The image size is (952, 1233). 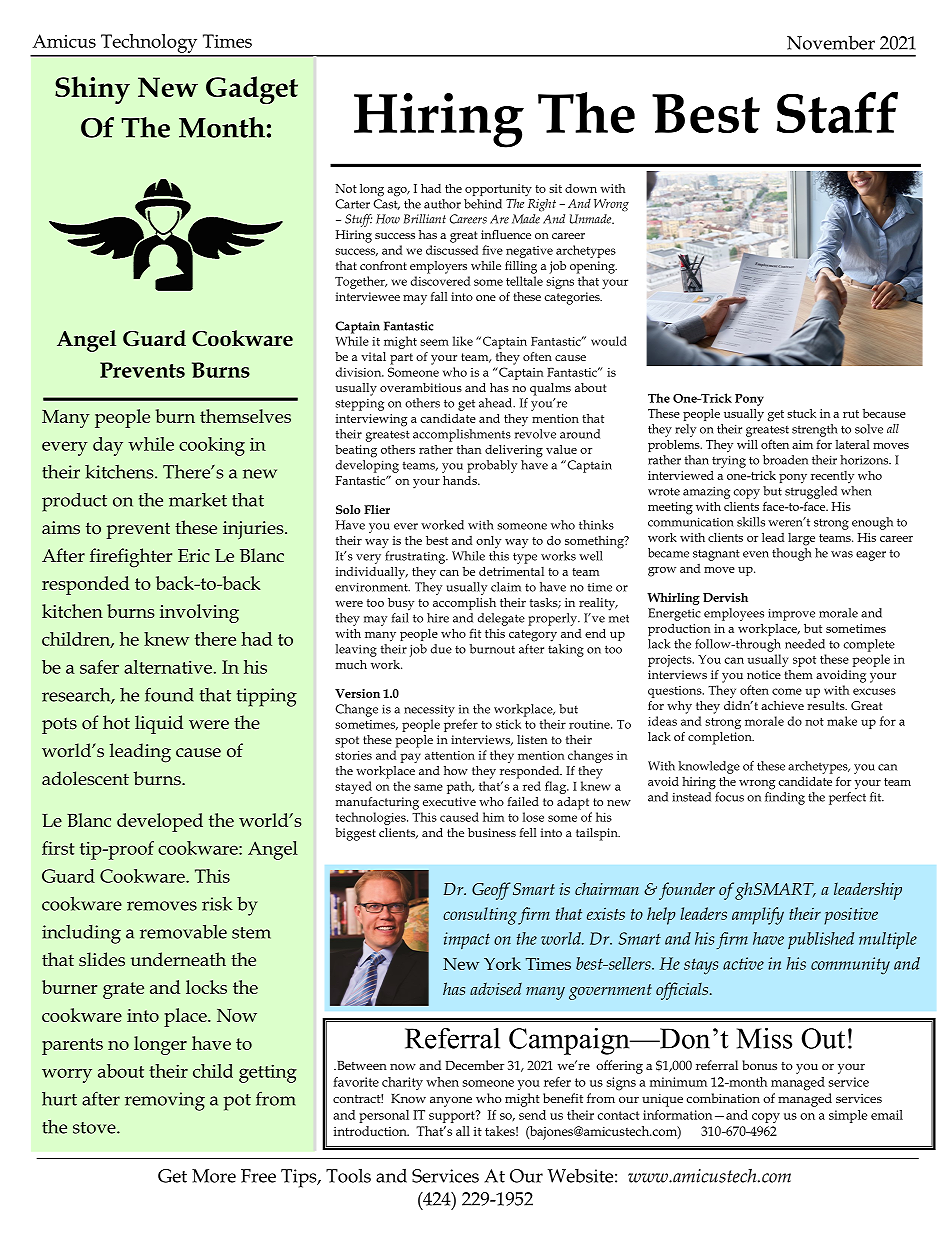 I want to click on simple, so click(x=848, y=1116).
